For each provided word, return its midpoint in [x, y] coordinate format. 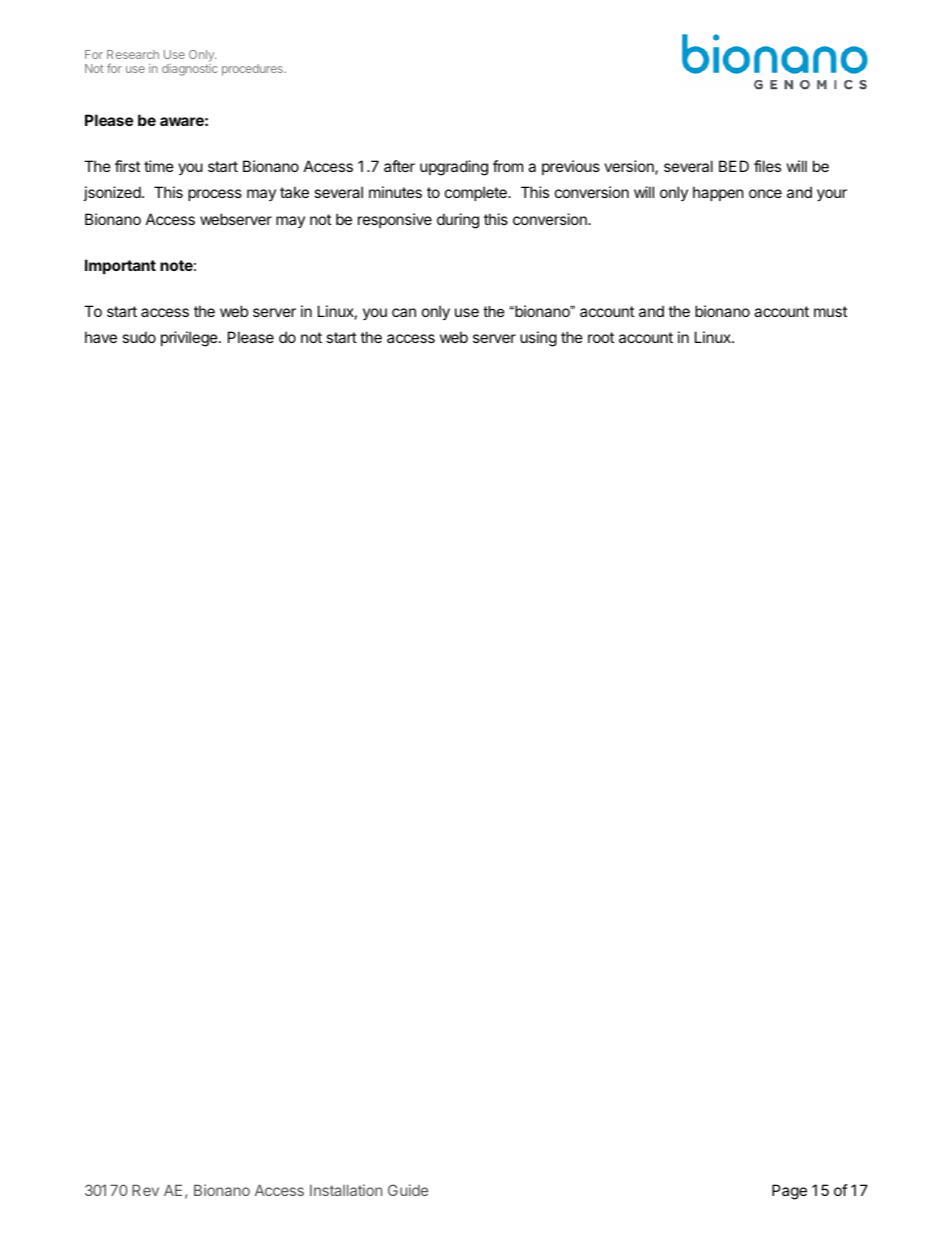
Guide [408, 1190]
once [765, 193]
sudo [139, 337]
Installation [346, 1190]
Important [120, 266]
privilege [190, 339]
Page [789, 1192]
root [601, 337]
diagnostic [190, 70]
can [404, 312]
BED [734, 166]
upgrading [454, 168]
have [101, 337]
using [538, 339]
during [458, 221]
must [830, 311]
